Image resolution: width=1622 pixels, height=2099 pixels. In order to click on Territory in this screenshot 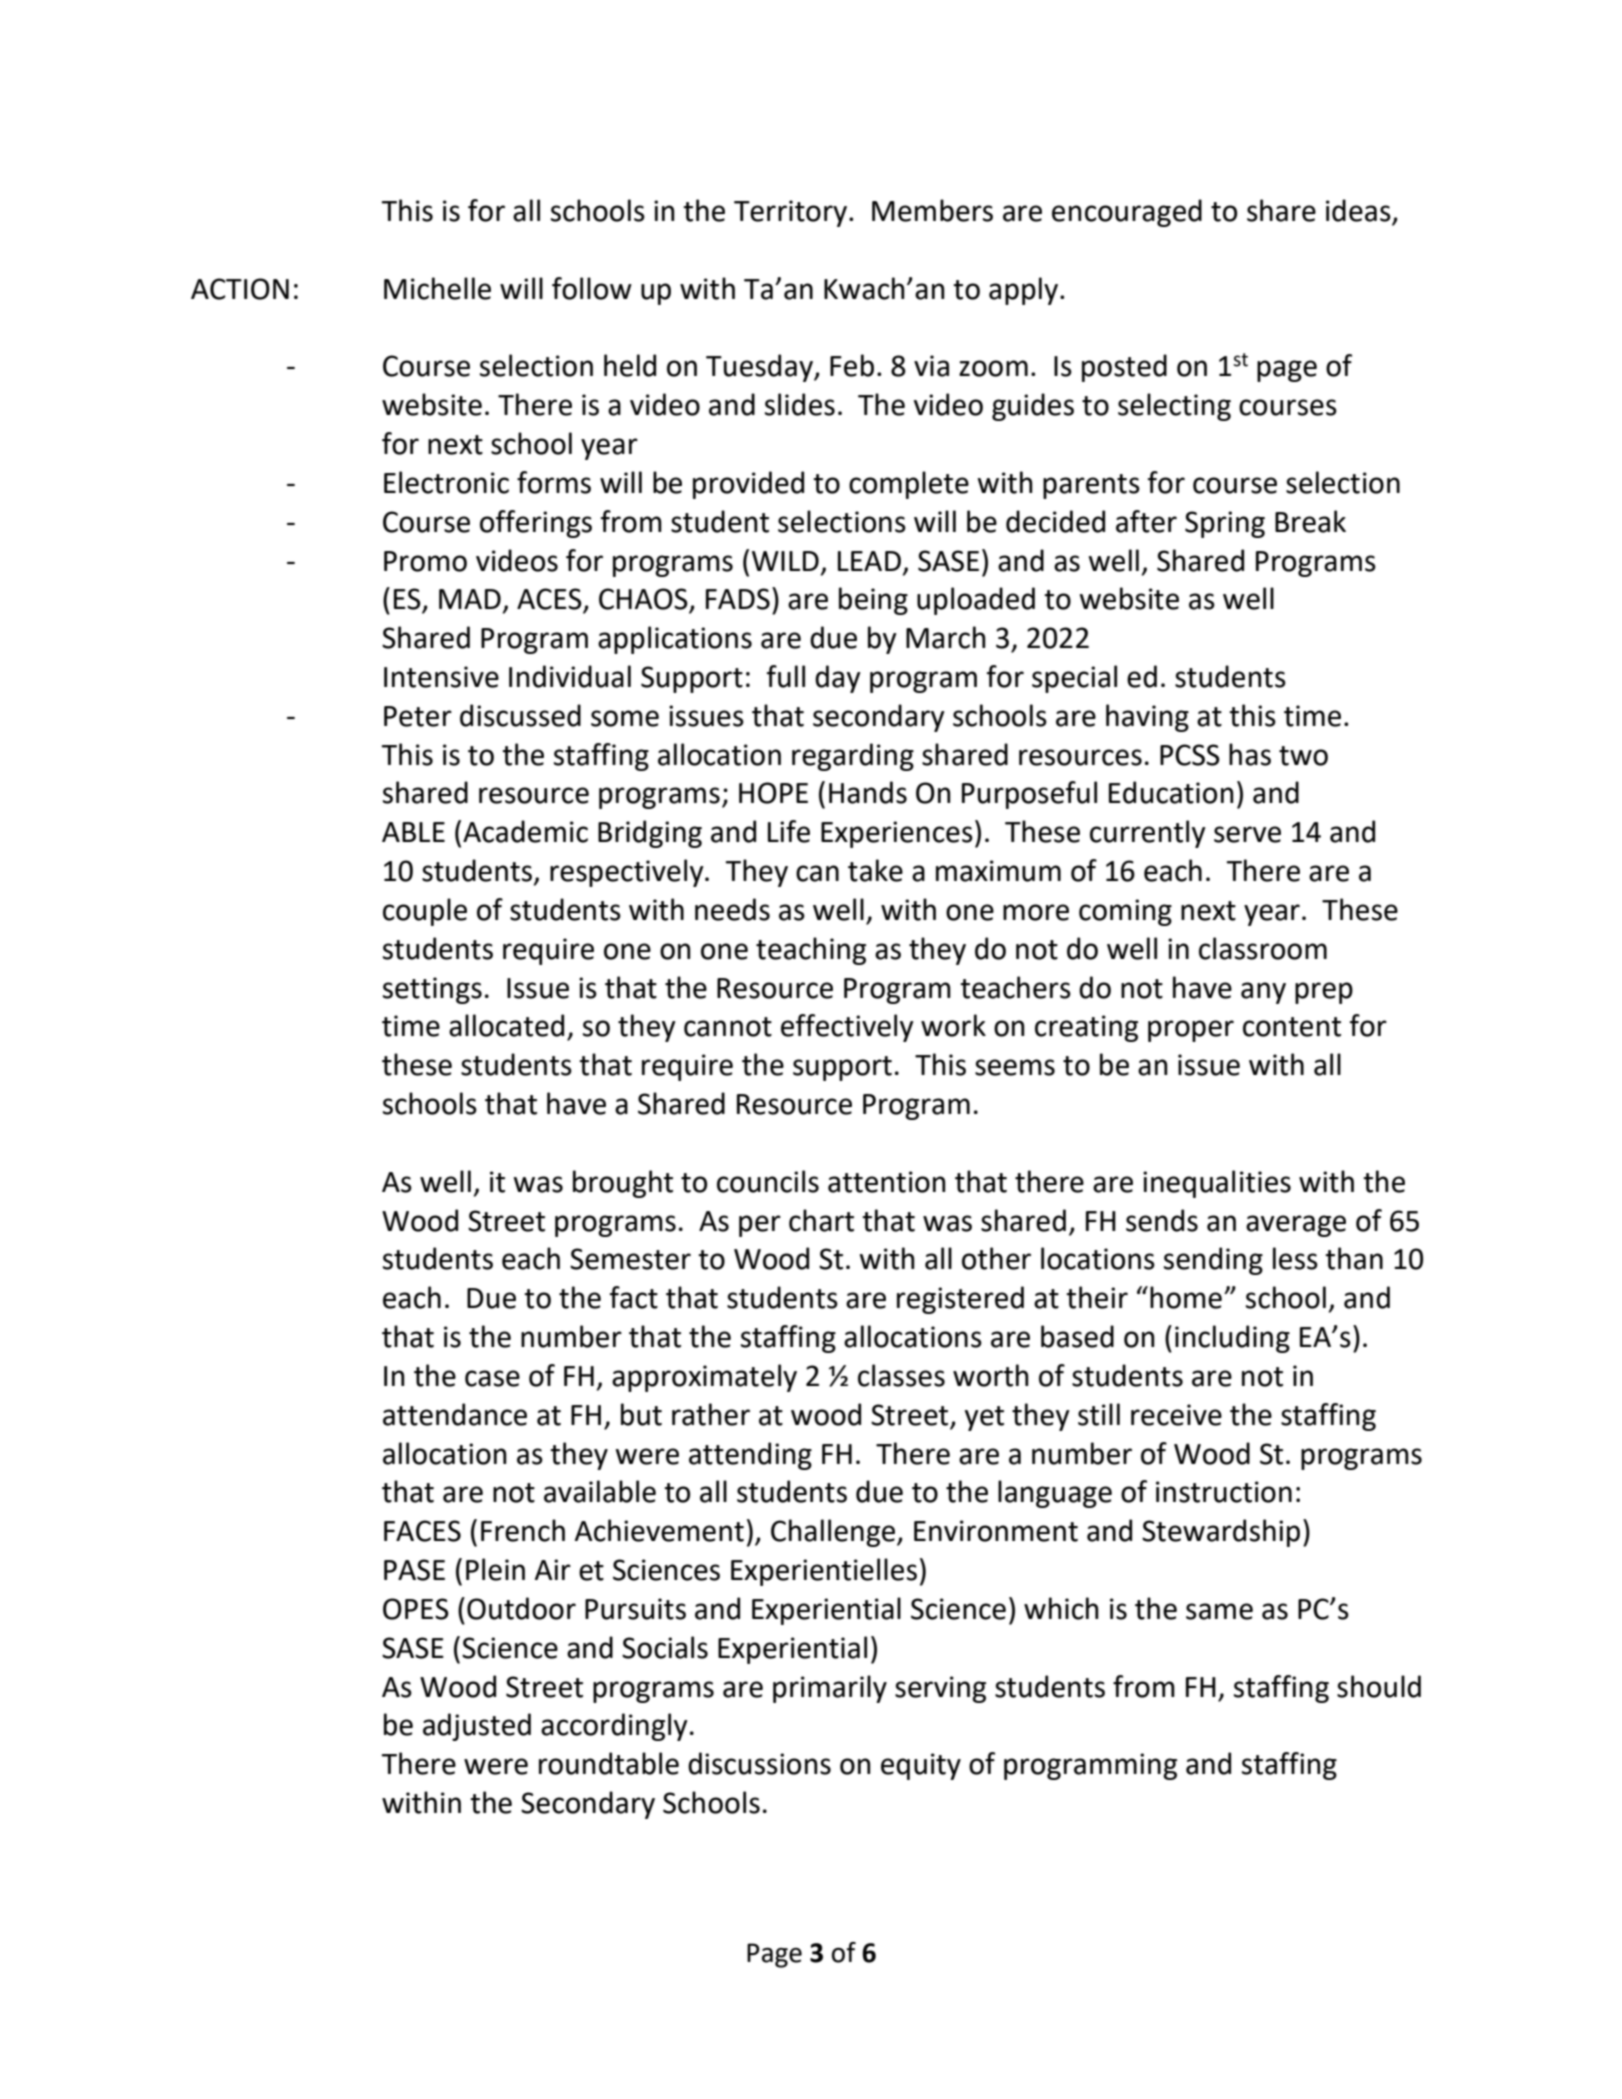, I will do `click(792, 213)`.
